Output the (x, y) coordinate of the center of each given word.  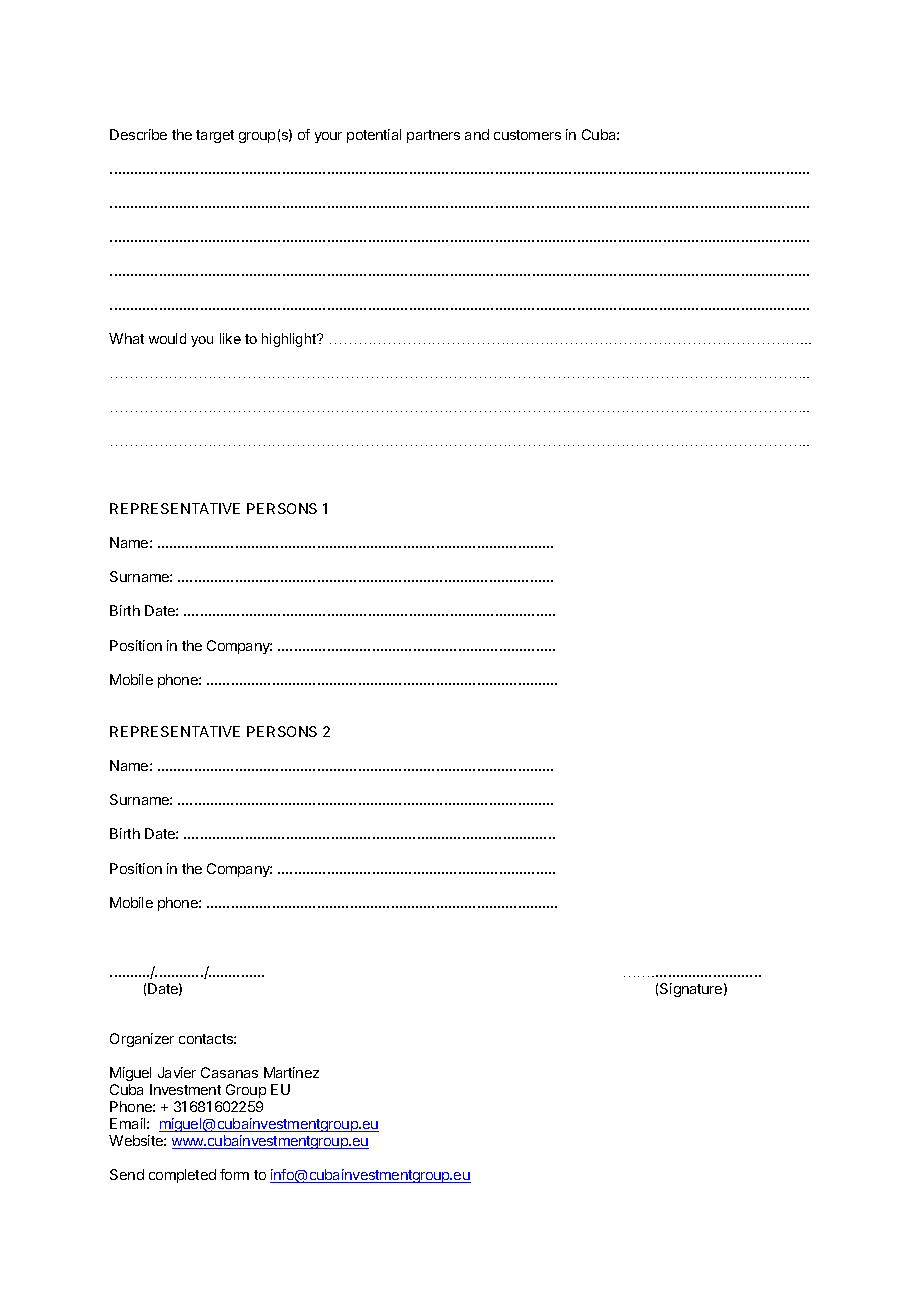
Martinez (291, 1072)
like (230, 338)
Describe (138, 134)
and (477, 134)
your (328, 137)
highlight (290, 340)
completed (182, 1176)
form (234, 1174)
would (167, 338)
